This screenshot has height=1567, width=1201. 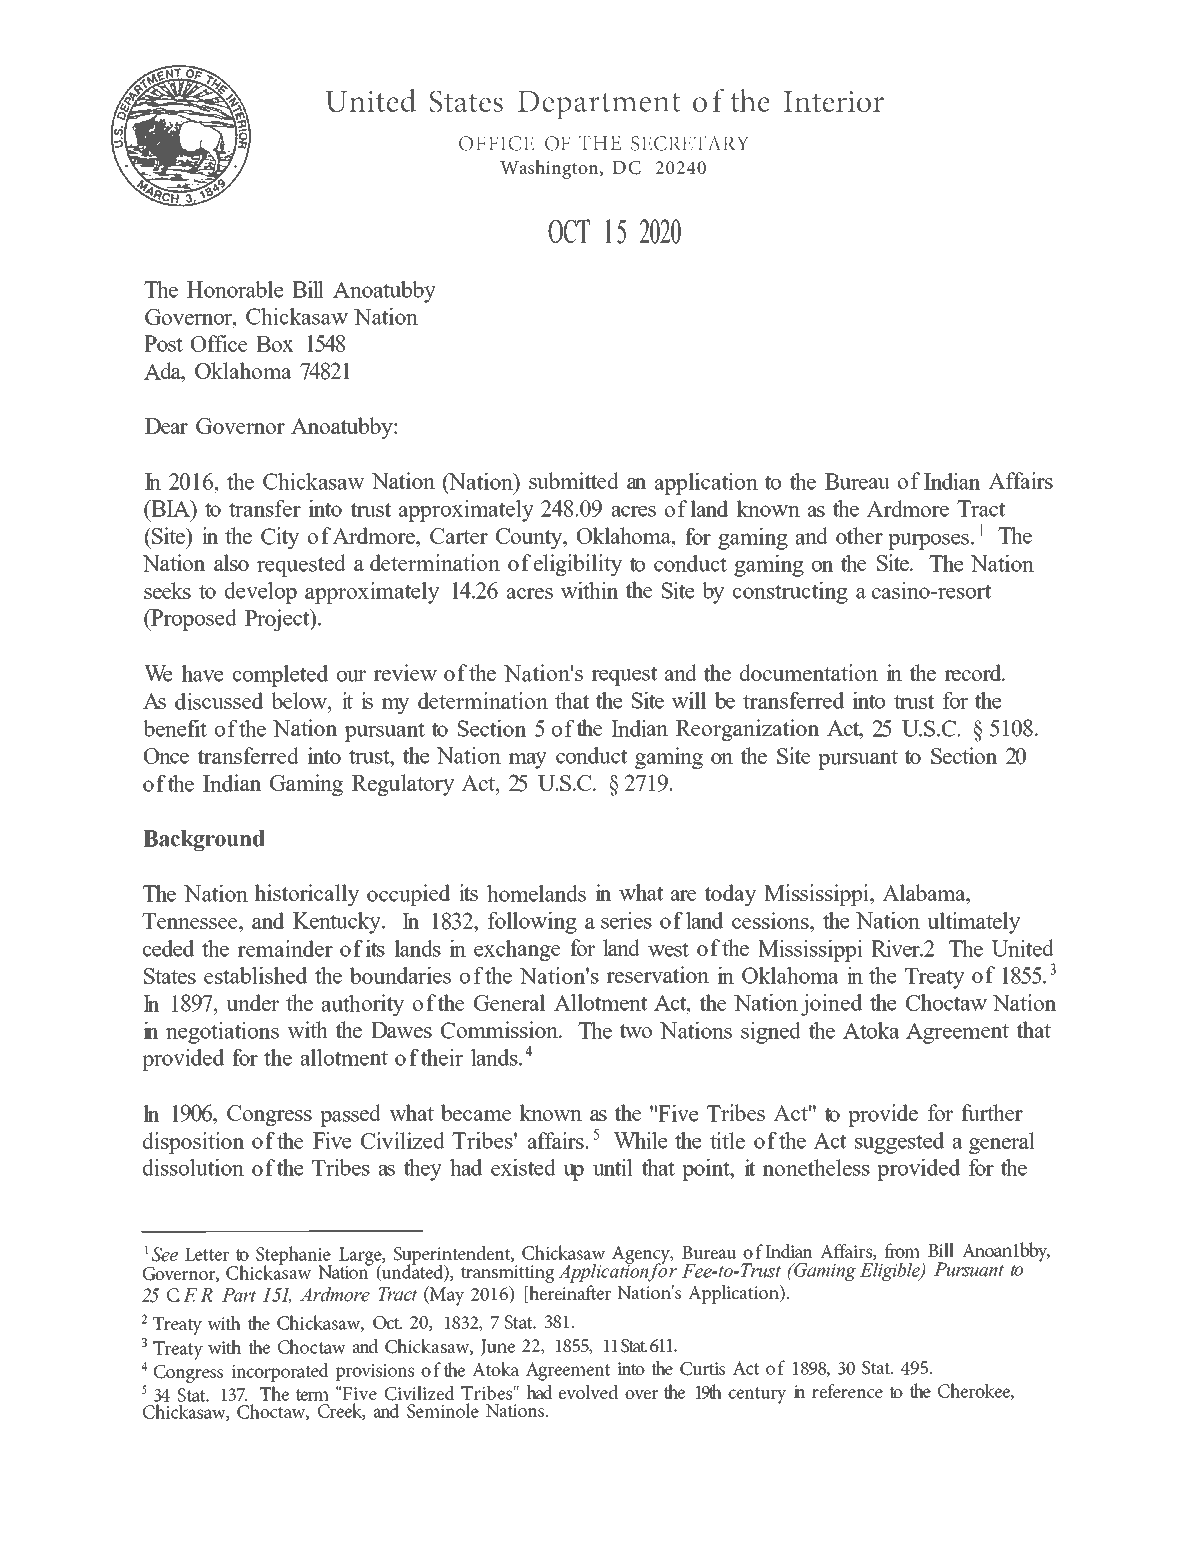 I want to click on purposes, so click(x=928, y=541).
